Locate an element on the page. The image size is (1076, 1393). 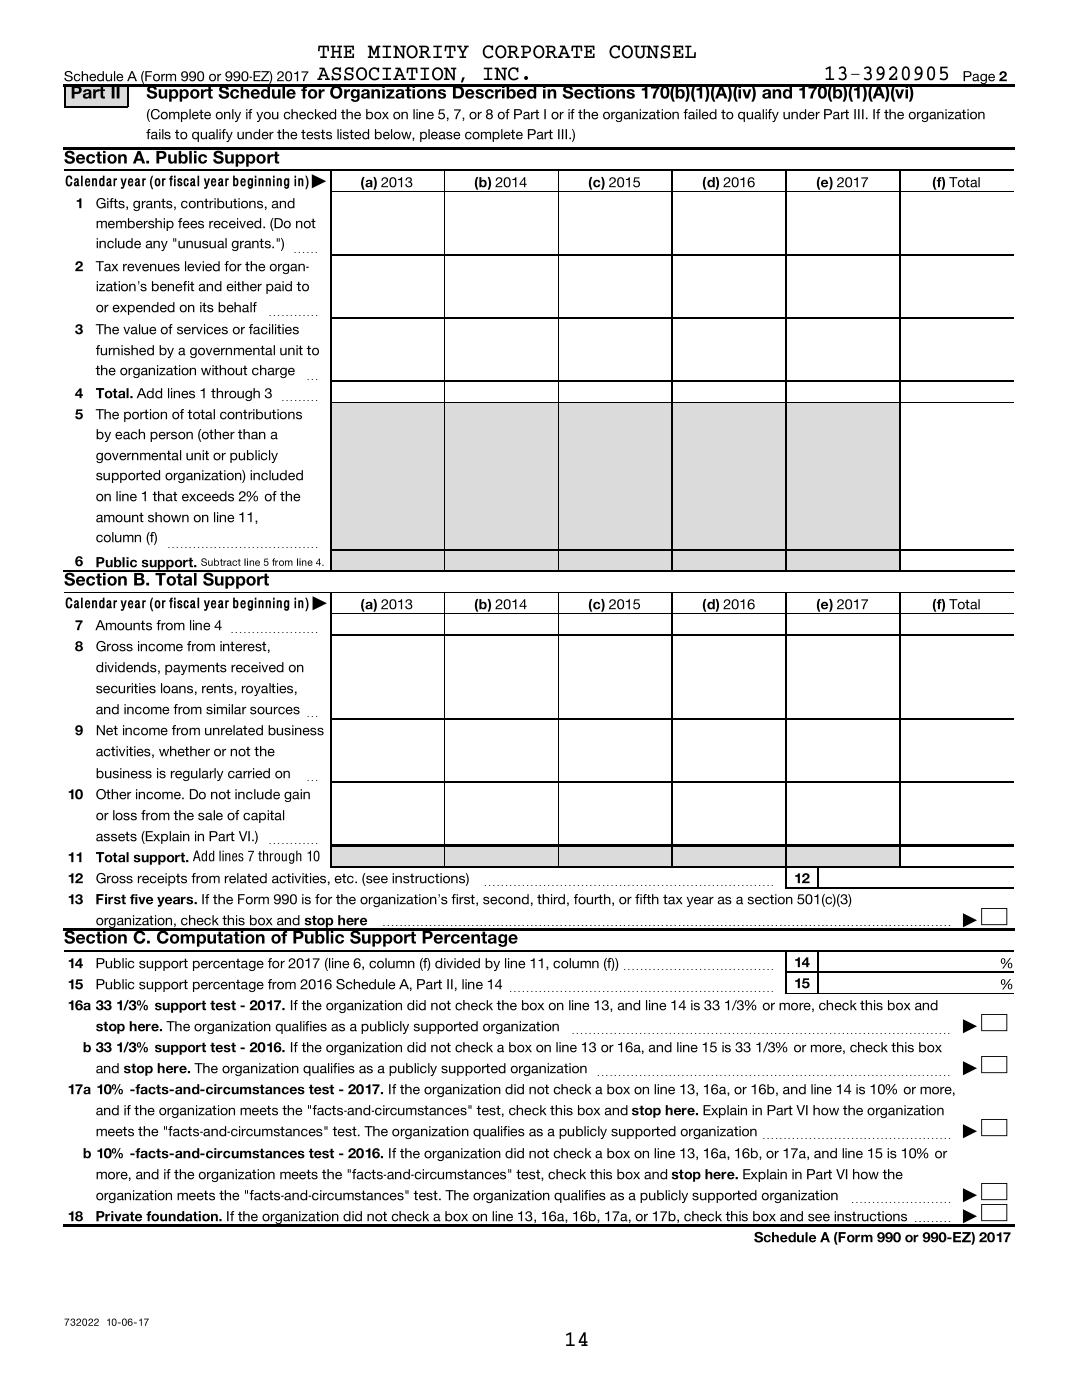
without is located at coordinates (224, 370).
